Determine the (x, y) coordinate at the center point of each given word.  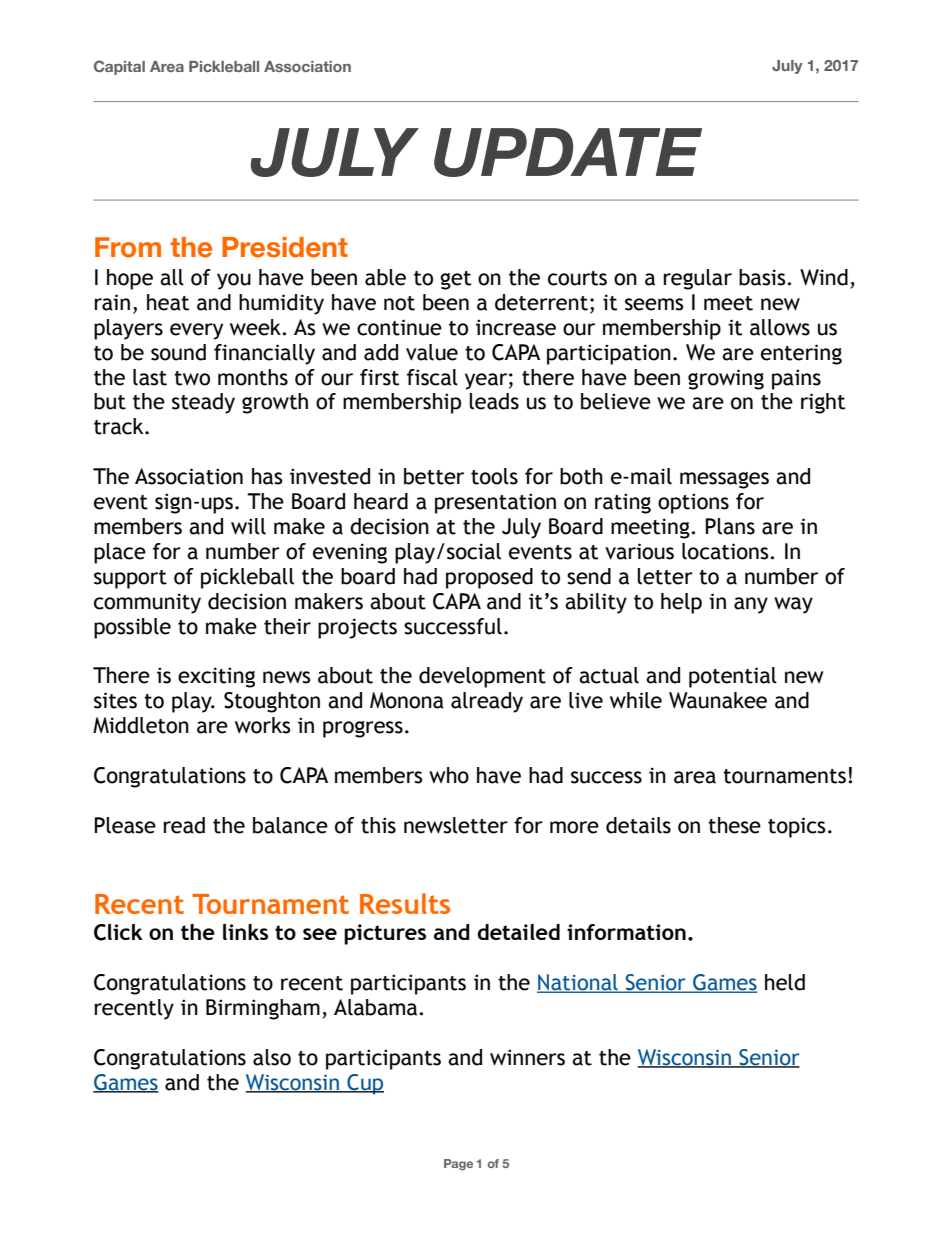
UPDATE (568, 152)
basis (763, 277)
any (751, 605)
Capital (119, 67)
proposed (489, 578)
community (147, 603)
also (272, 1057)
